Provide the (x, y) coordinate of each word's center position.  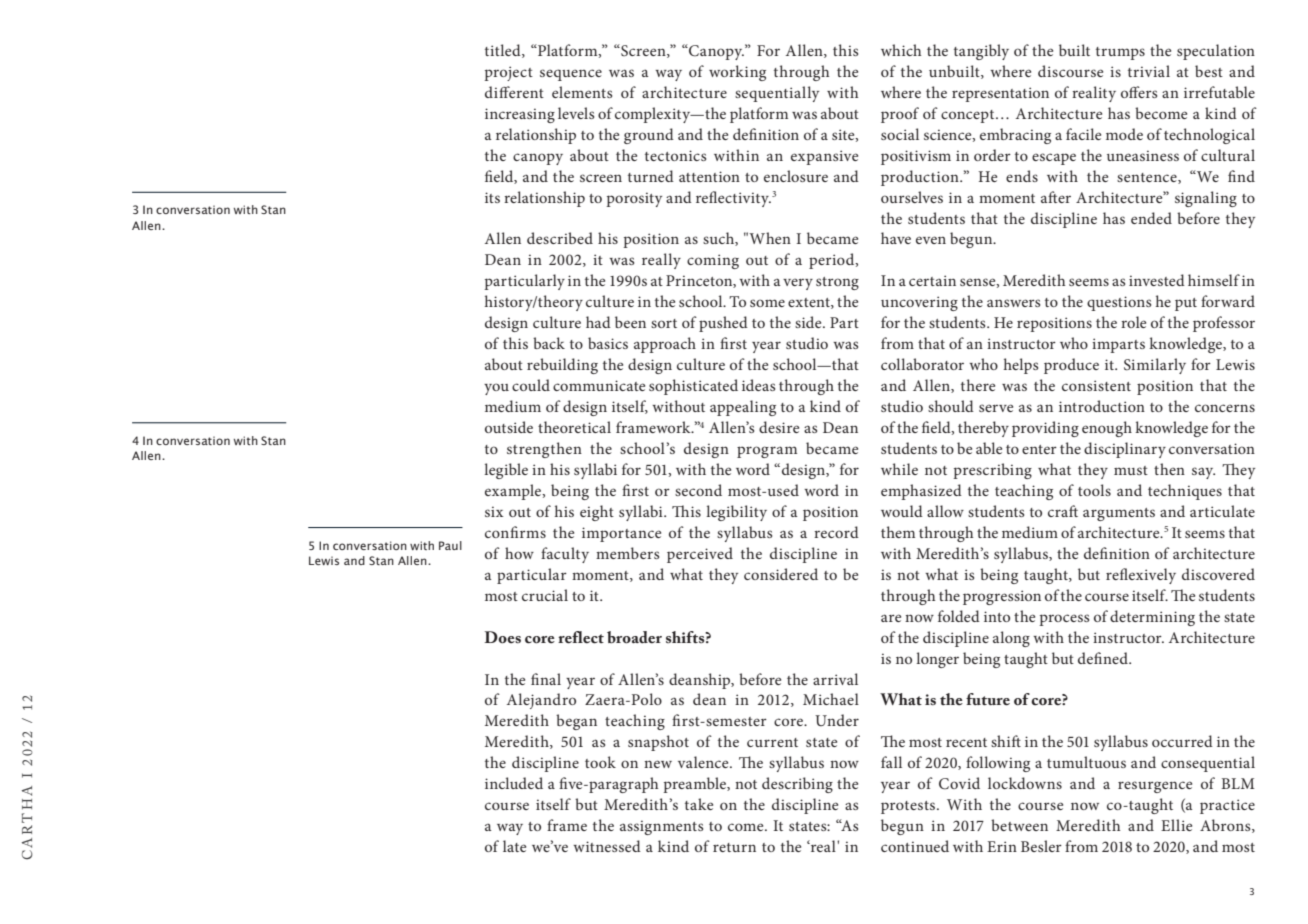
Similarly (1155, 366)
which (901, 50)
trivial (1149, 71)
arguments (1119, 514)
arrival (835, 679)
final (546, 679)
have (896, 238)
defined (1104, 658)
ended (1151, 218)
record (836, 532)
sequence (571, 75)
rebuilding (562, 366)
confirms (515, 532)
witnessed (607, 846)
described (560, 238)
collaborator (922, 364)
